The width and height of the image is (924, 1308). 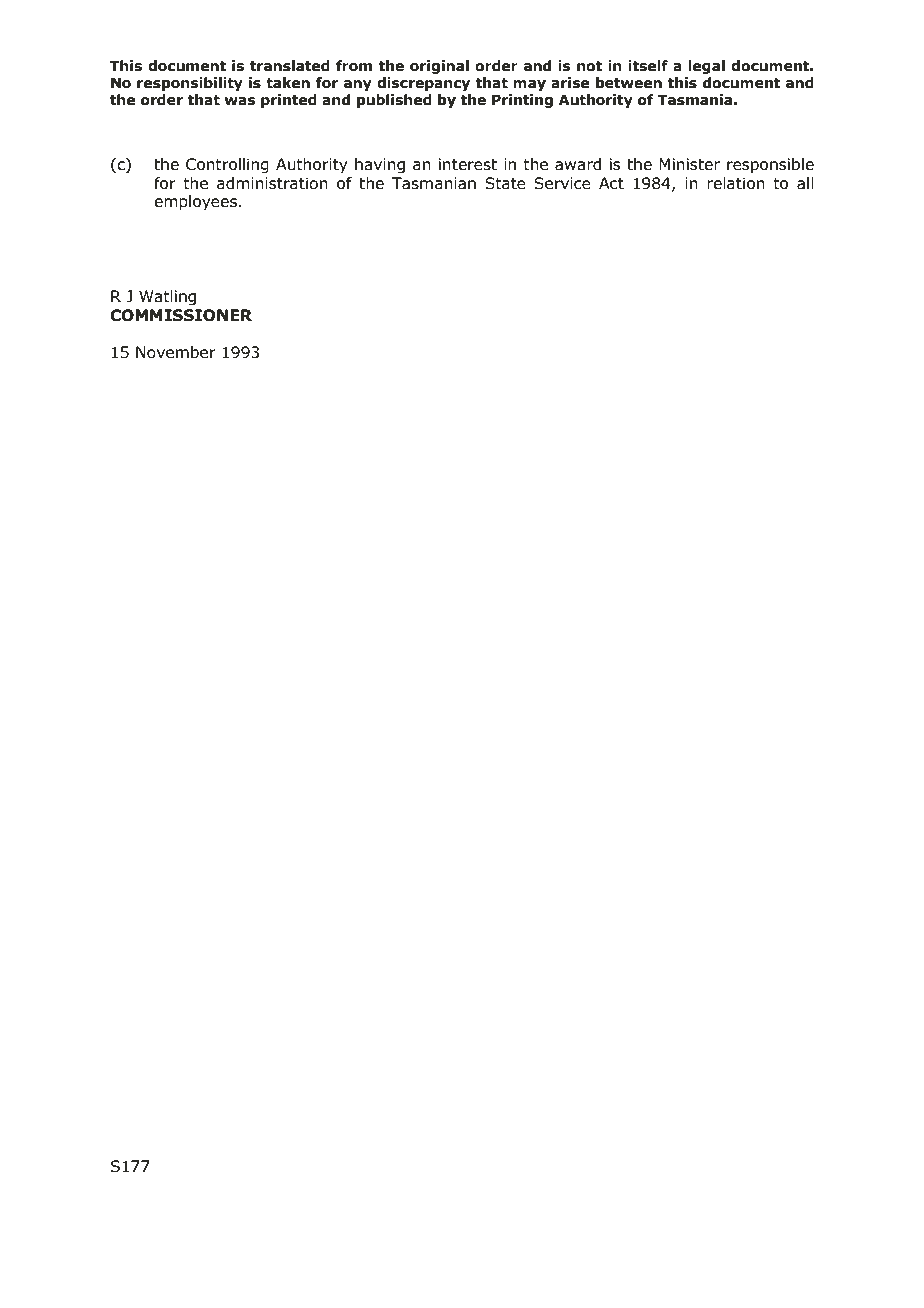 I want to click on COMMISSIONER, so click(x=181, y=315).
